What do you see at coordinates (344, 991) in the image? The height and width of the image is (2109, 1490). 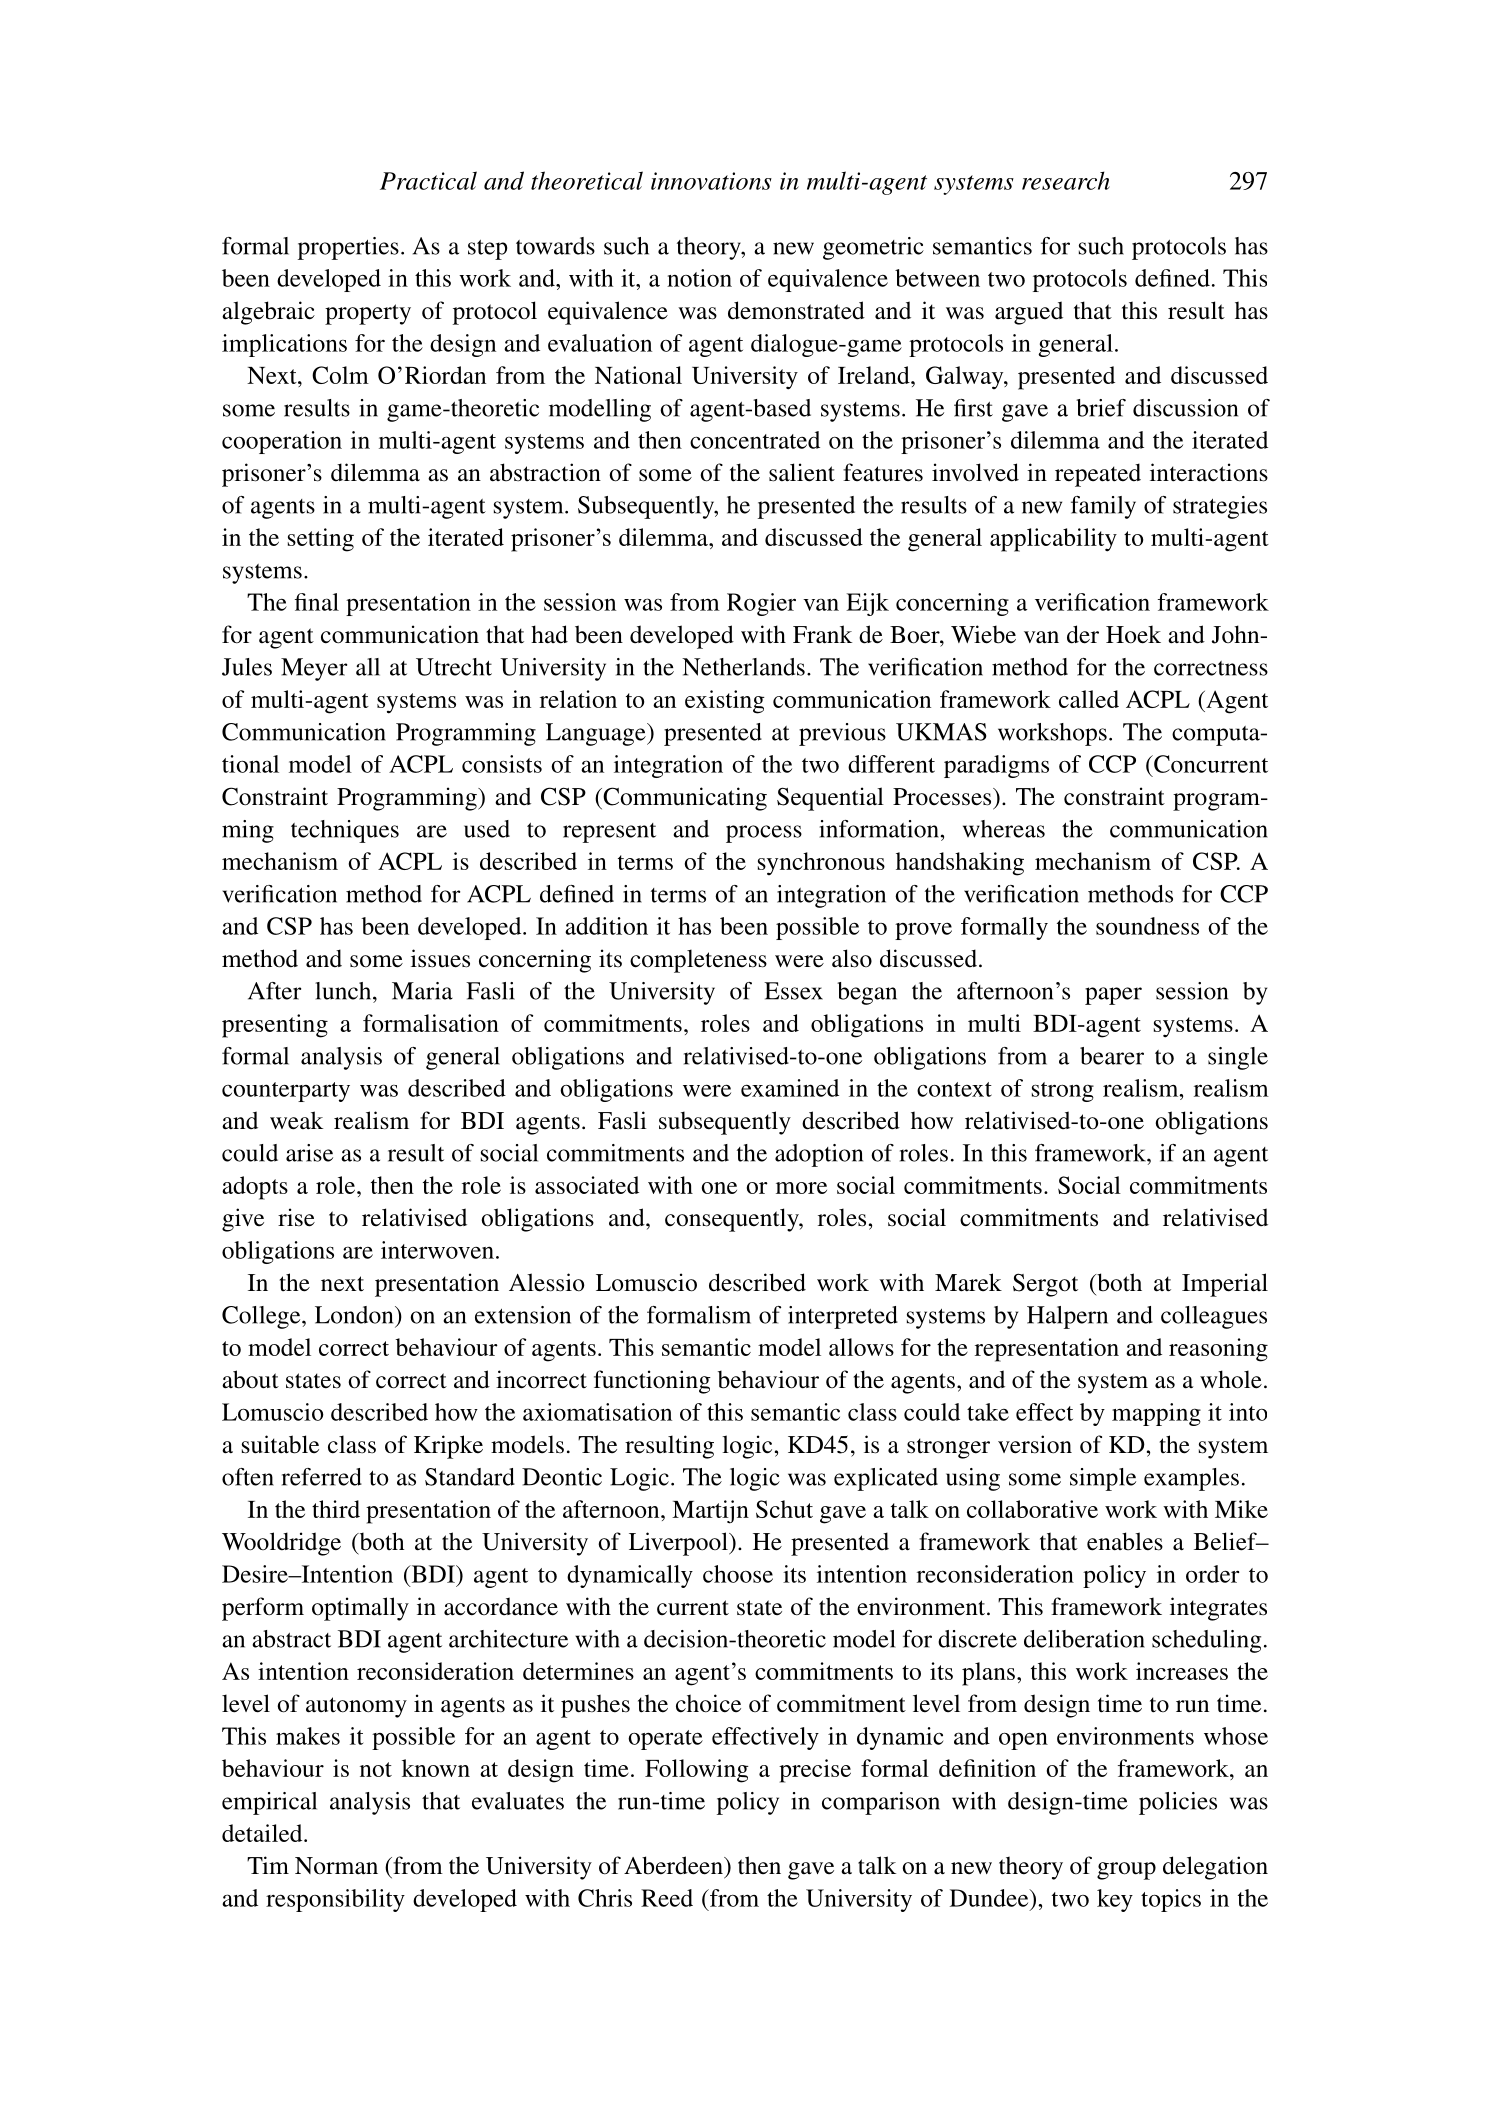 I see `lunch` at bounding box center [344, 991].
